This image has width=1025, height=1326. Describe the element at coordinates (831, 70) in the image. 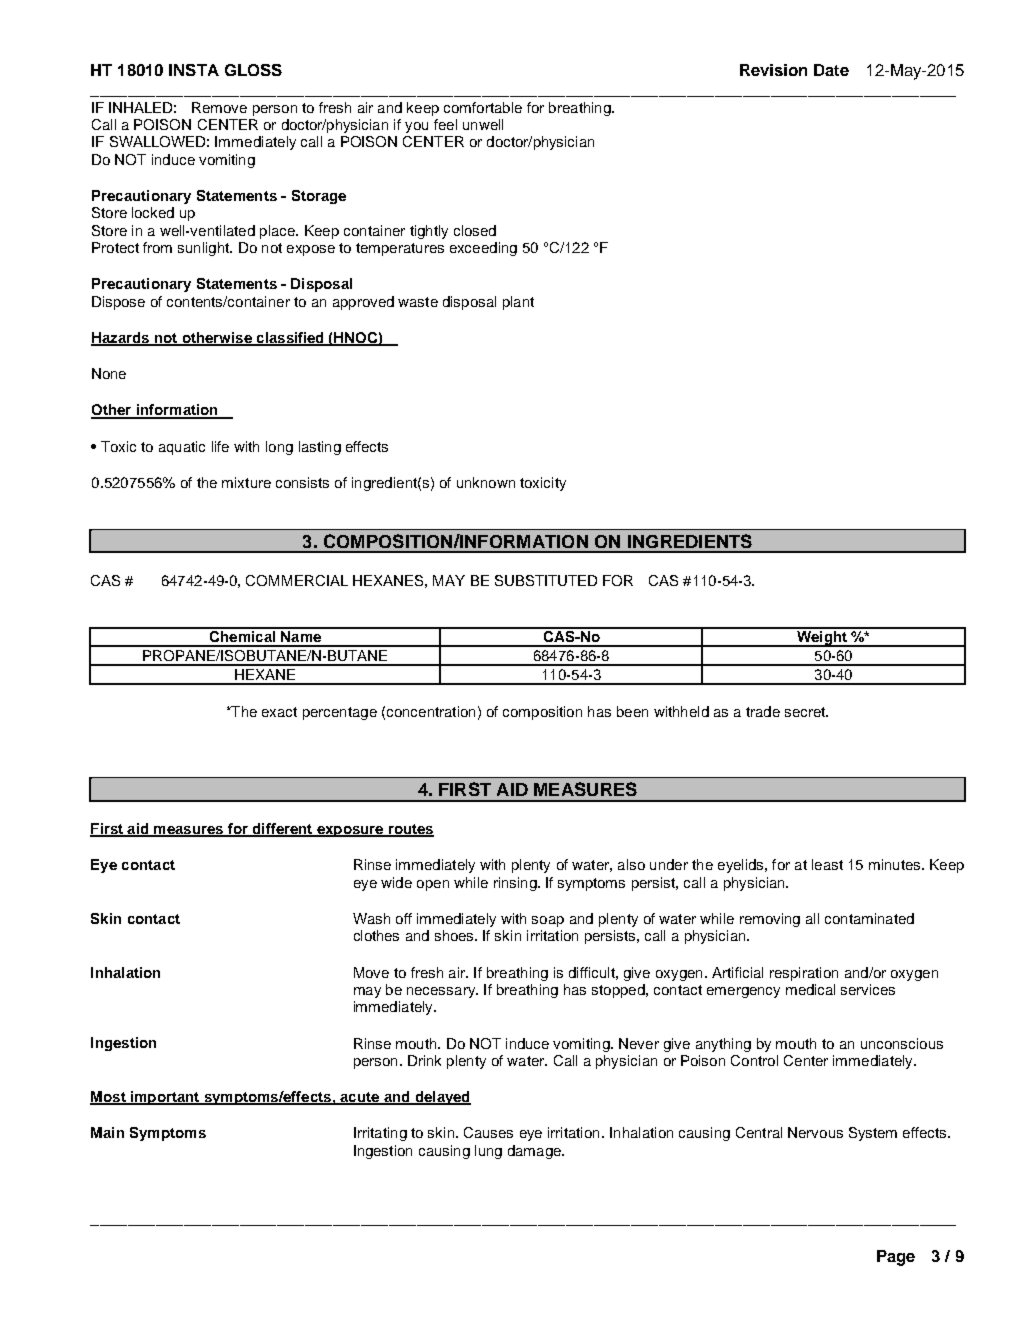

I see `Date` at that location.
